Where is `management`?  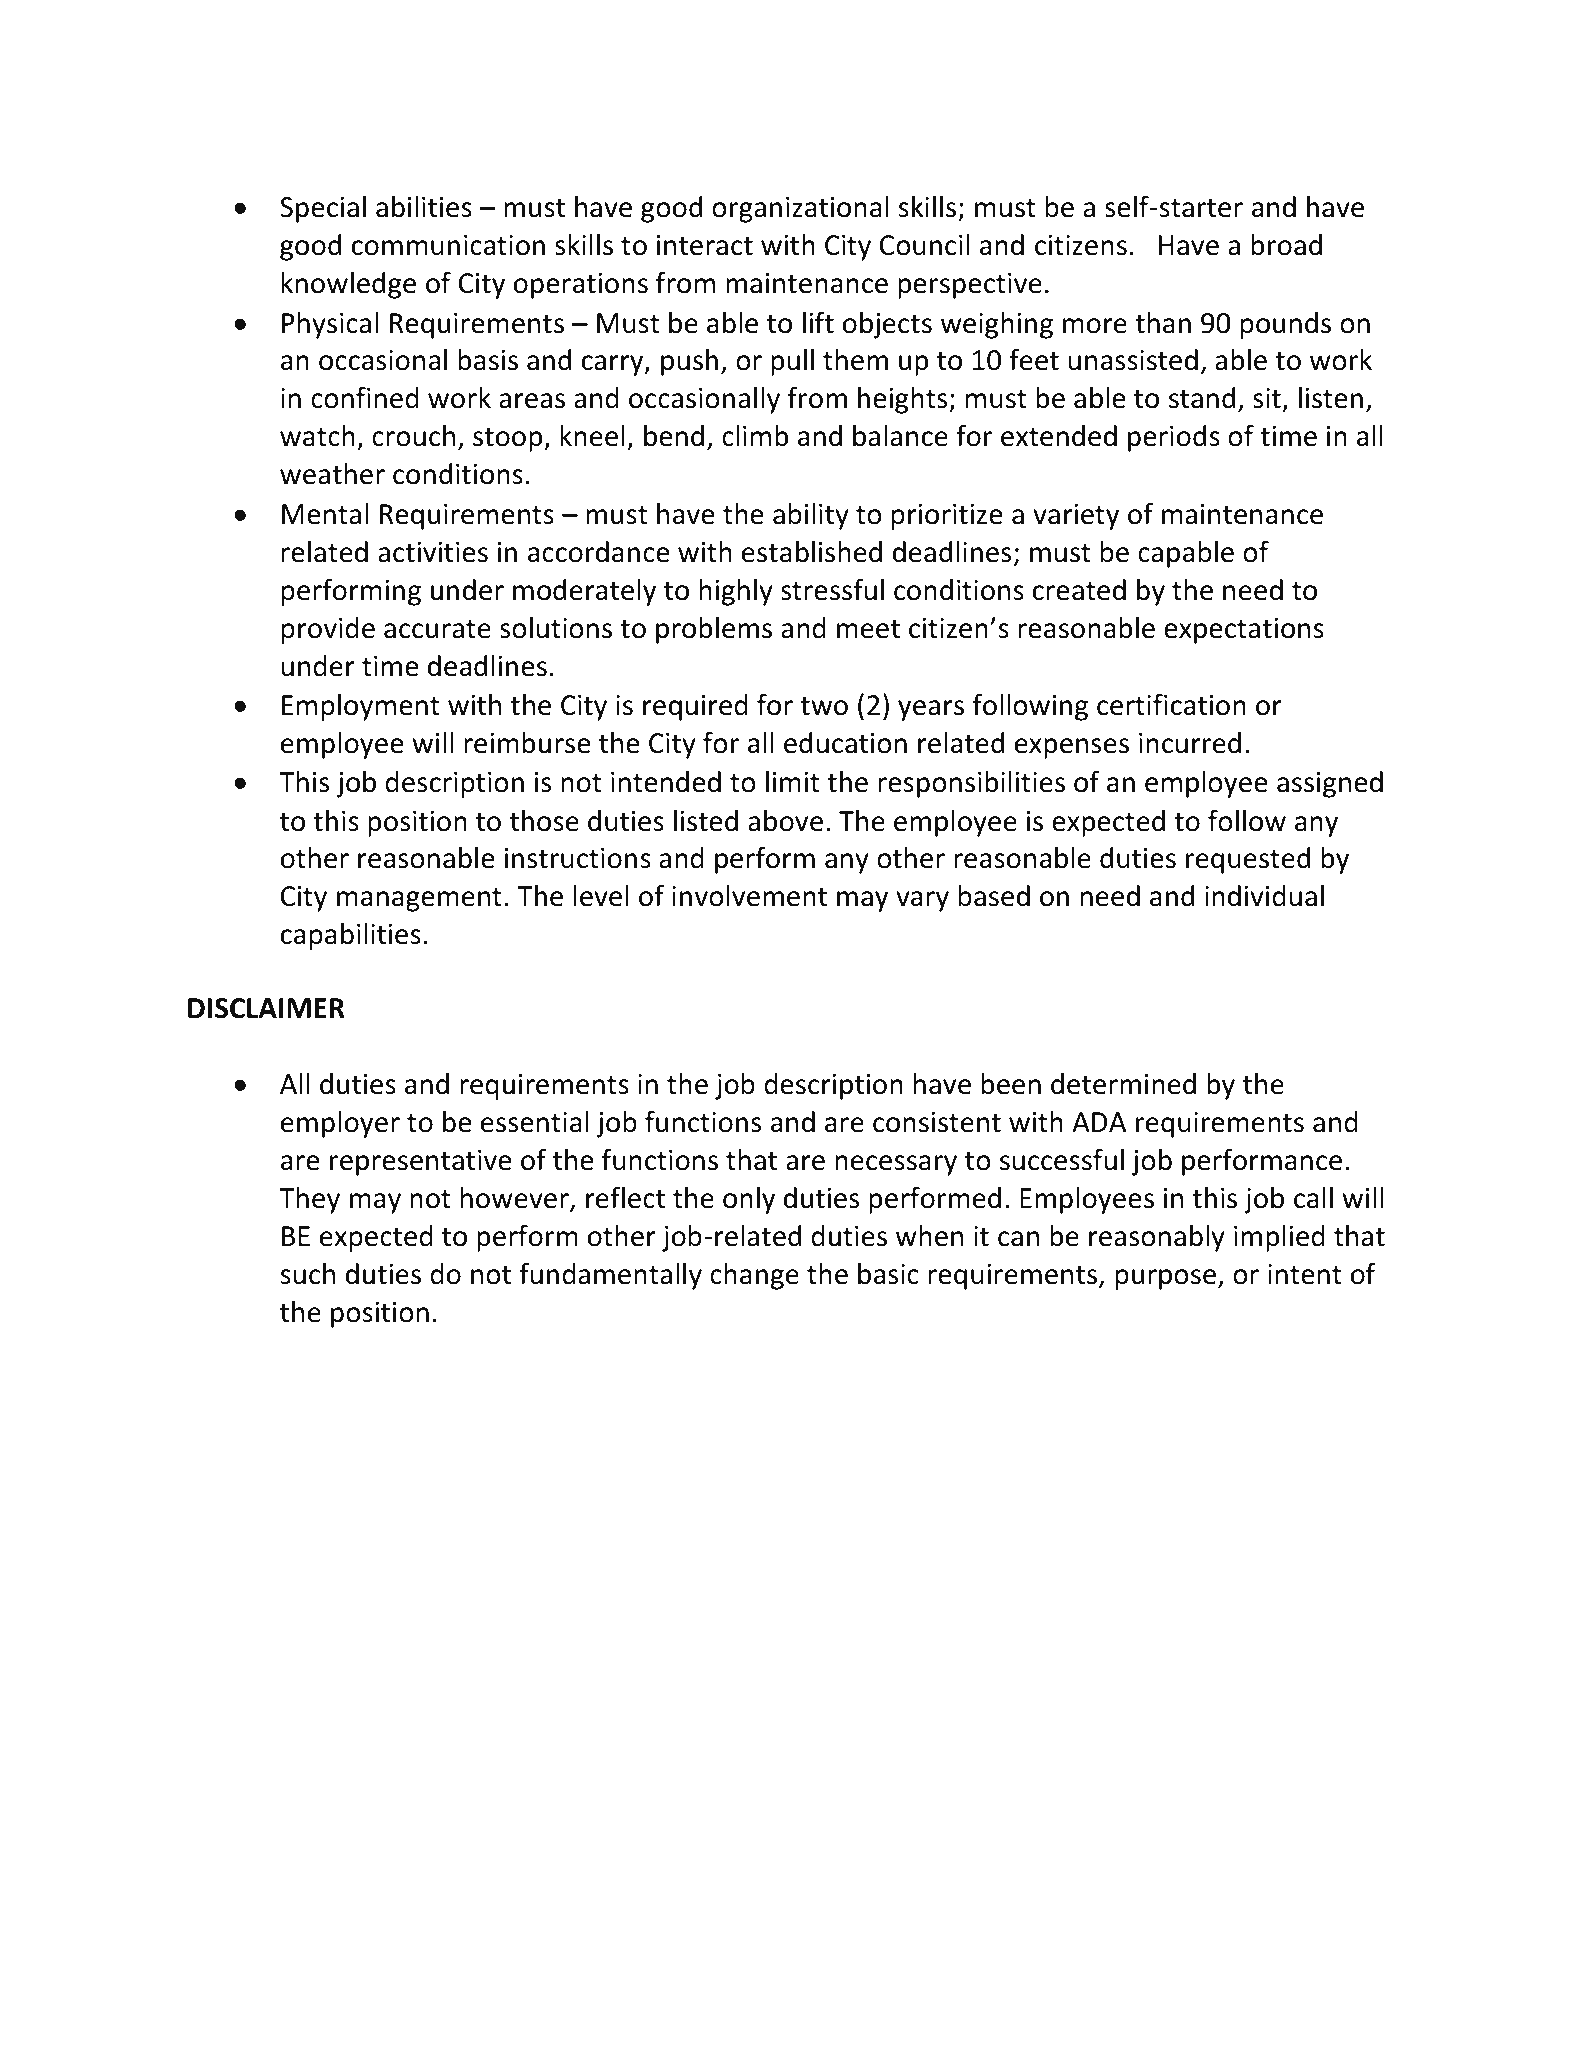
management is located at coordinates (419, 900).
